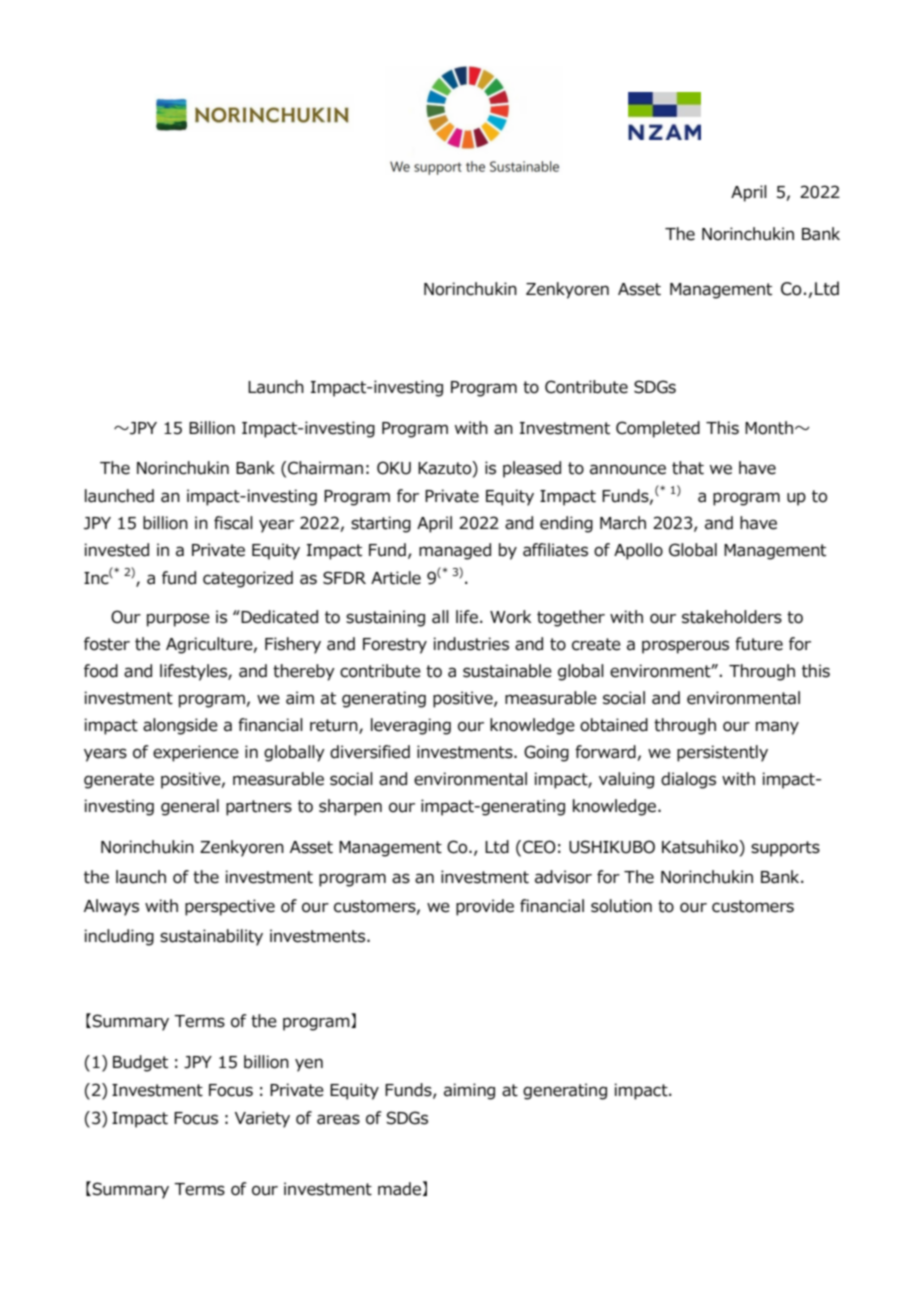 Image resolution: width=924 pixels, height=1308 pixels. I want to click on prosperous, so click(685, 647).
